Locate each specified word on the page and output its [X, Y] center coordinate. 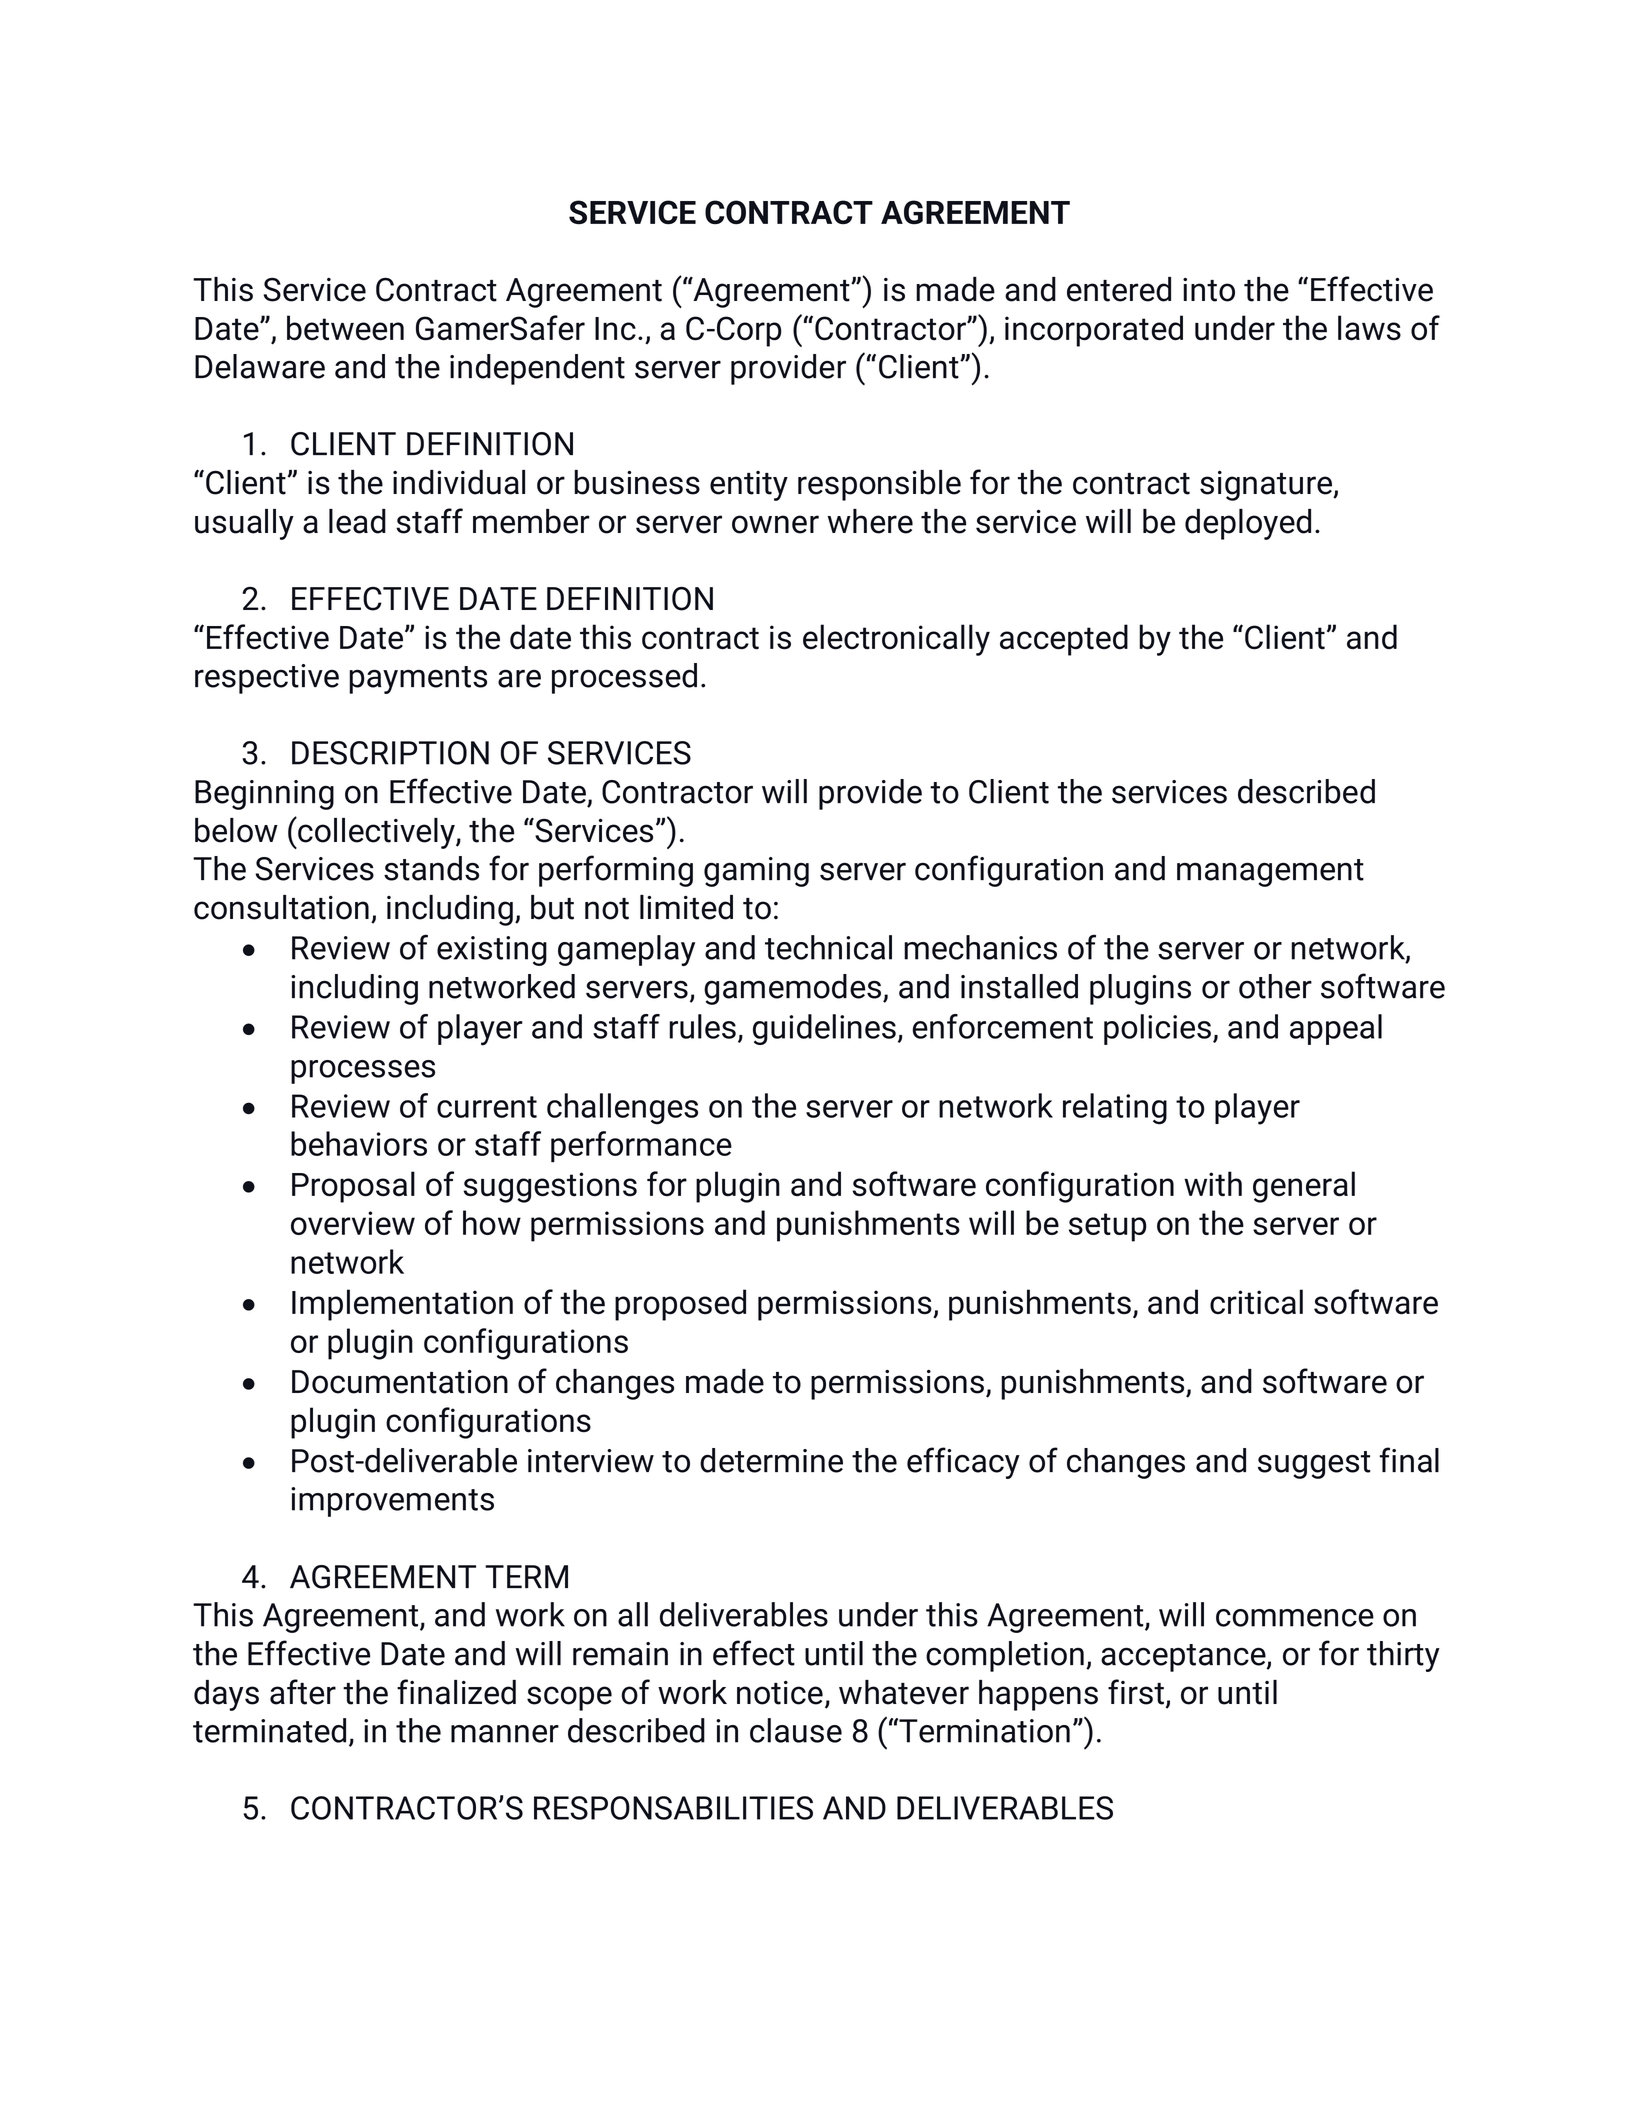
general [1304, 1187]
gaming [756, 872]
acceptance [1184, 1658]
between [345, 328]
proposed [680, 1305]
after [303, 1692]
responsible [879, 485]
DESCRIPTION [390, 753]
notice [780, 1693]
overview [353, 1223]
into [1209, 290]
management [1270, 873]
